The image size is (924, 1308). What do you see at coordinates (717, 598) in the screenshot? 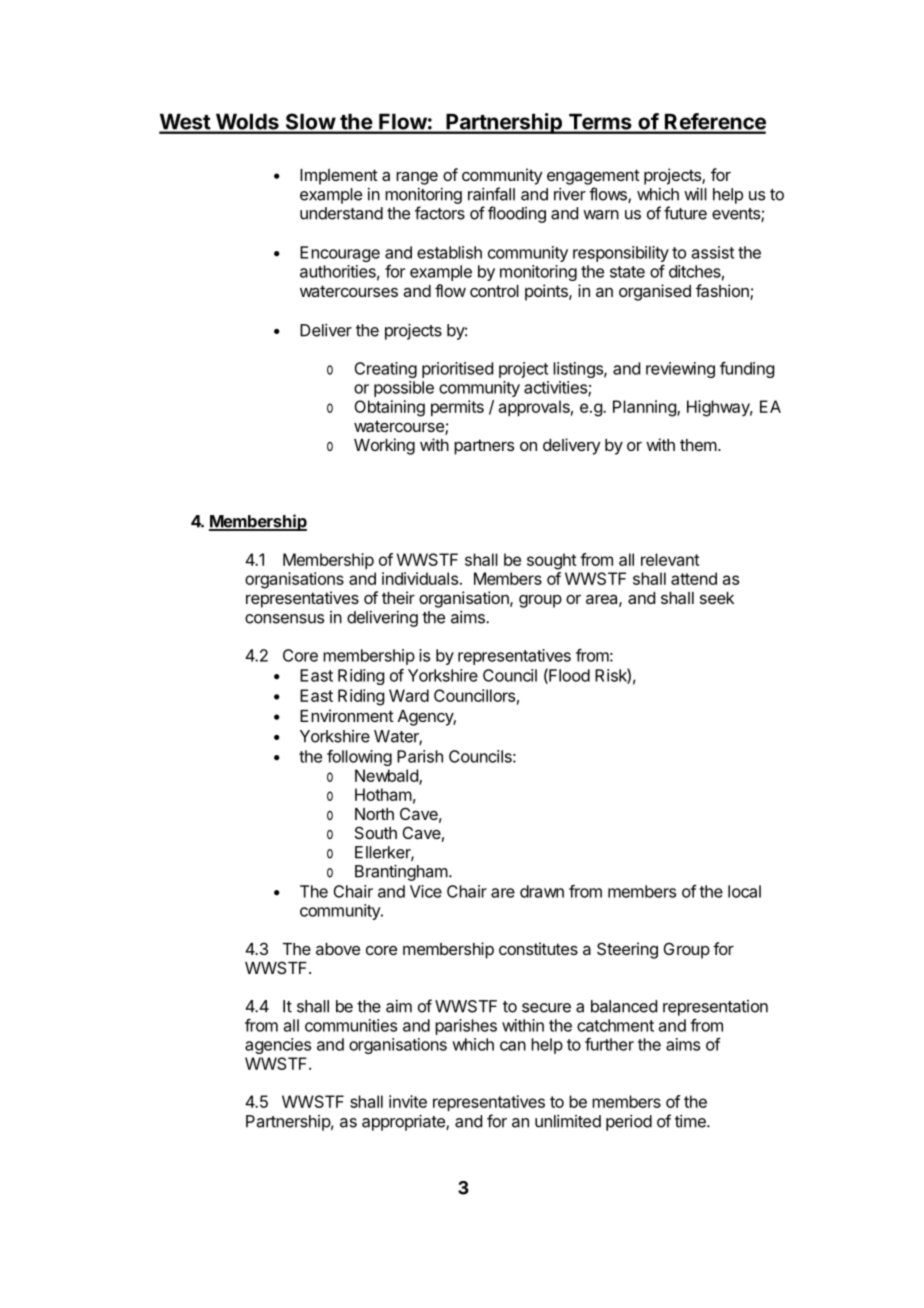
I see `seek` at bounding box center [717, 598].
